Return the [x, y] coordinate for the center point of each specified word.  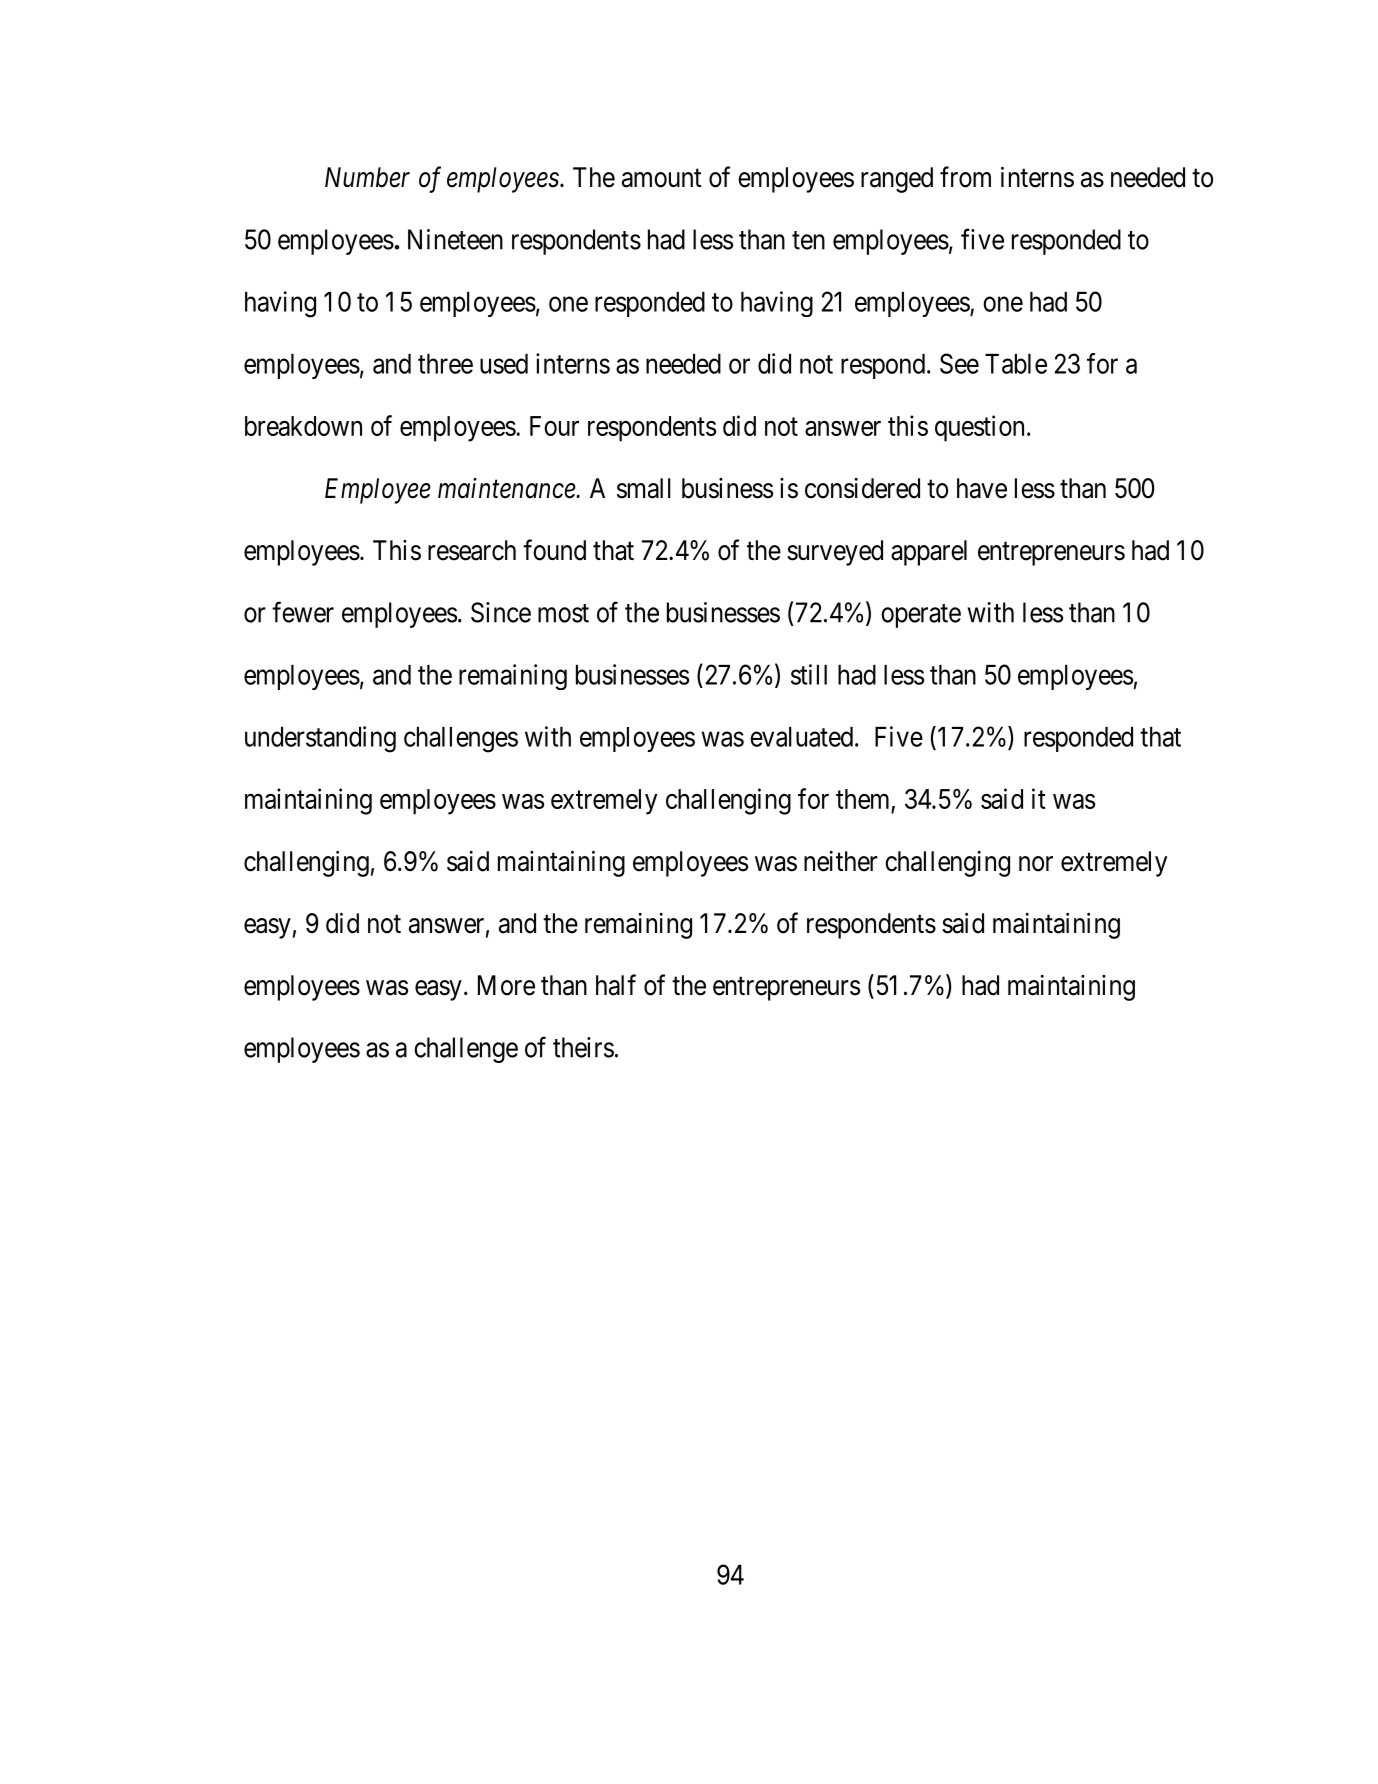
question [979, 428]
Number [367, 177]
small [644, 488]
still [809, 674]
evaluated [801, 737]
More [506, 985]
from [965, 177]
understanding [320, 739]
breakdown [303, 426]
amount [662, 178]
